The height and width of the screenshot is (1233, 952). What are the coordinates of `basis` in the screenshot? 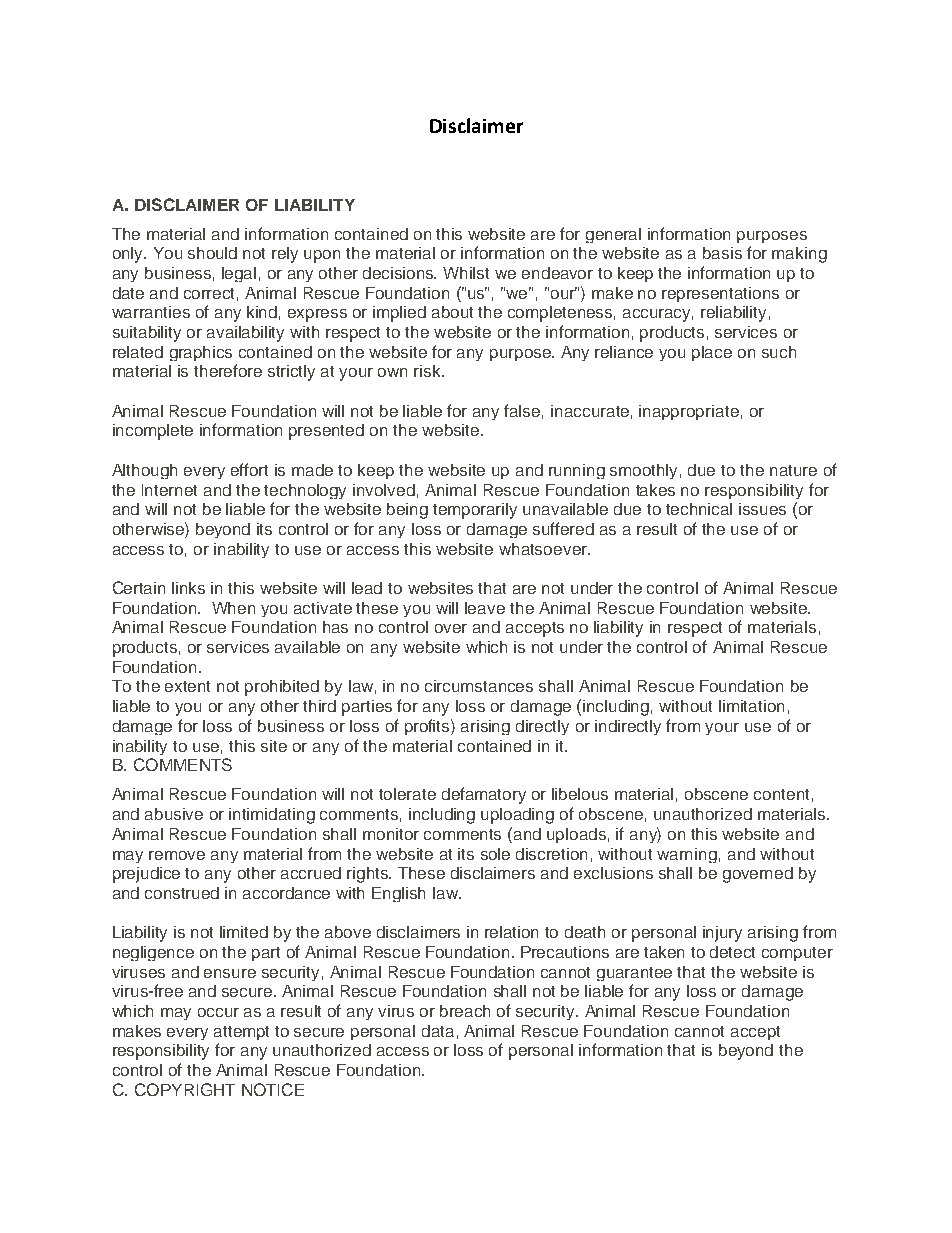 It's located at (722, 253).
